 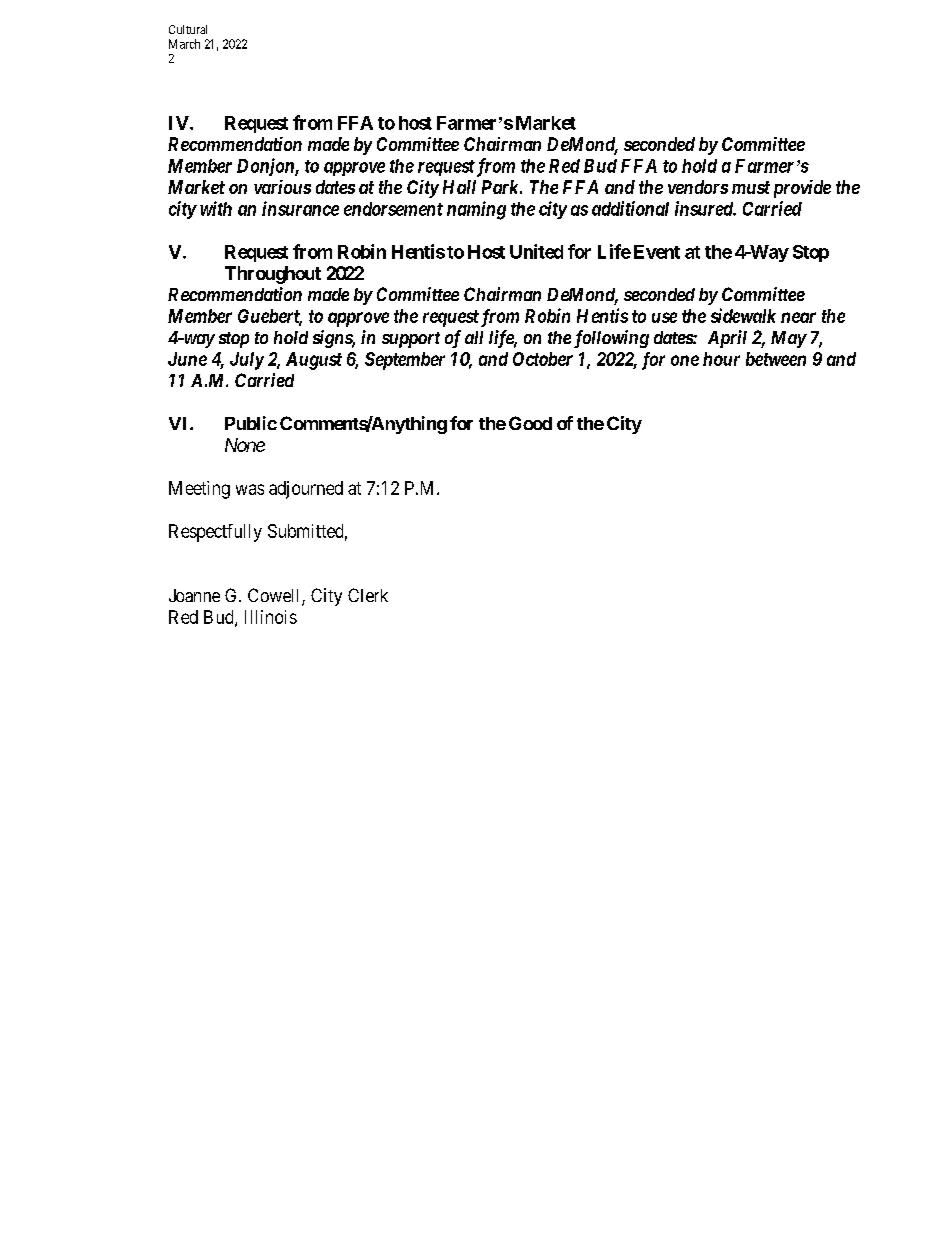 What do you see at coordinates (459, 187) in the document?
I see `Hall` at bounding box center [459, 187].
